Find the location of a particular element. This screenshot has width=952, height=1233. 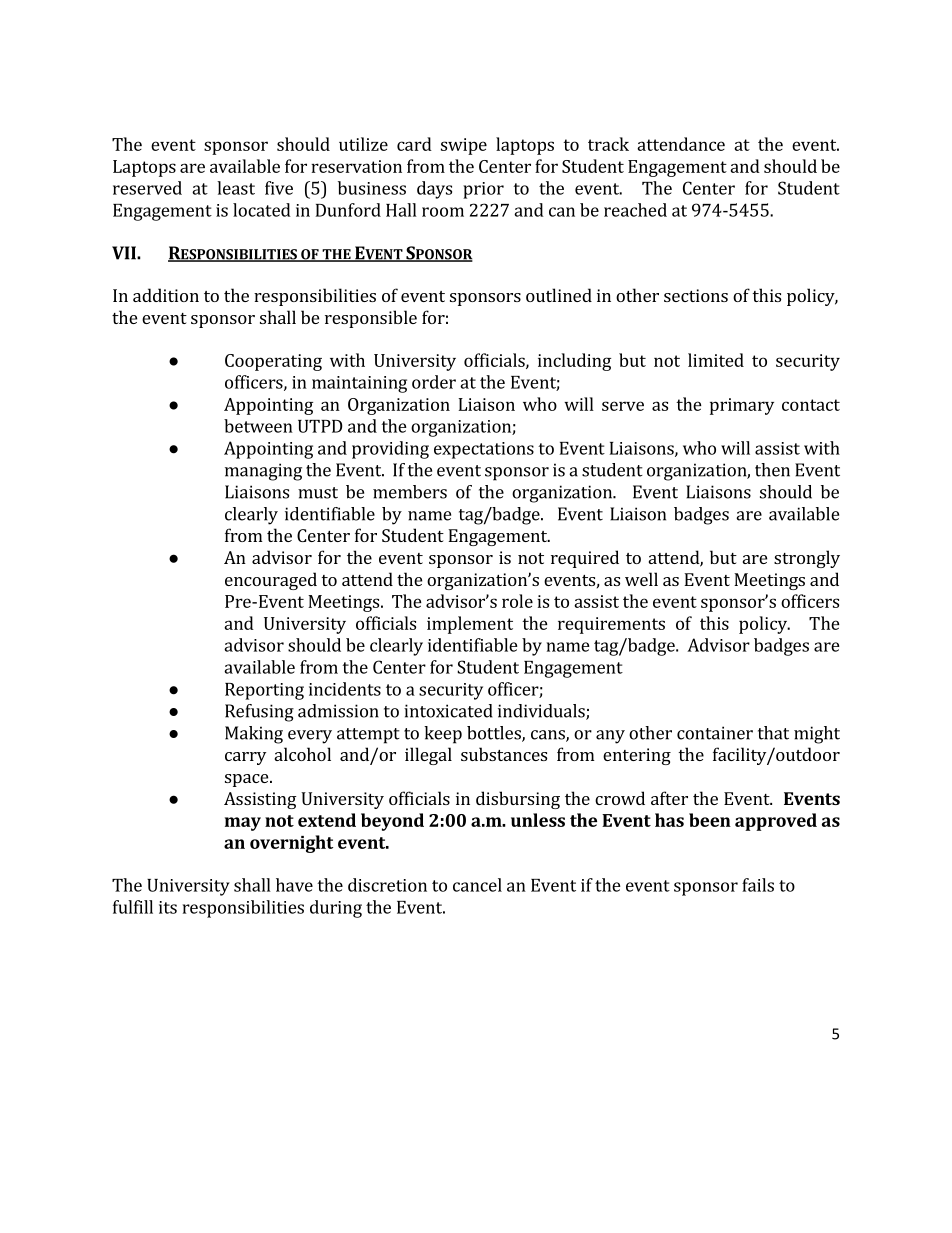

swipe is located at coordinates (464, 146).
